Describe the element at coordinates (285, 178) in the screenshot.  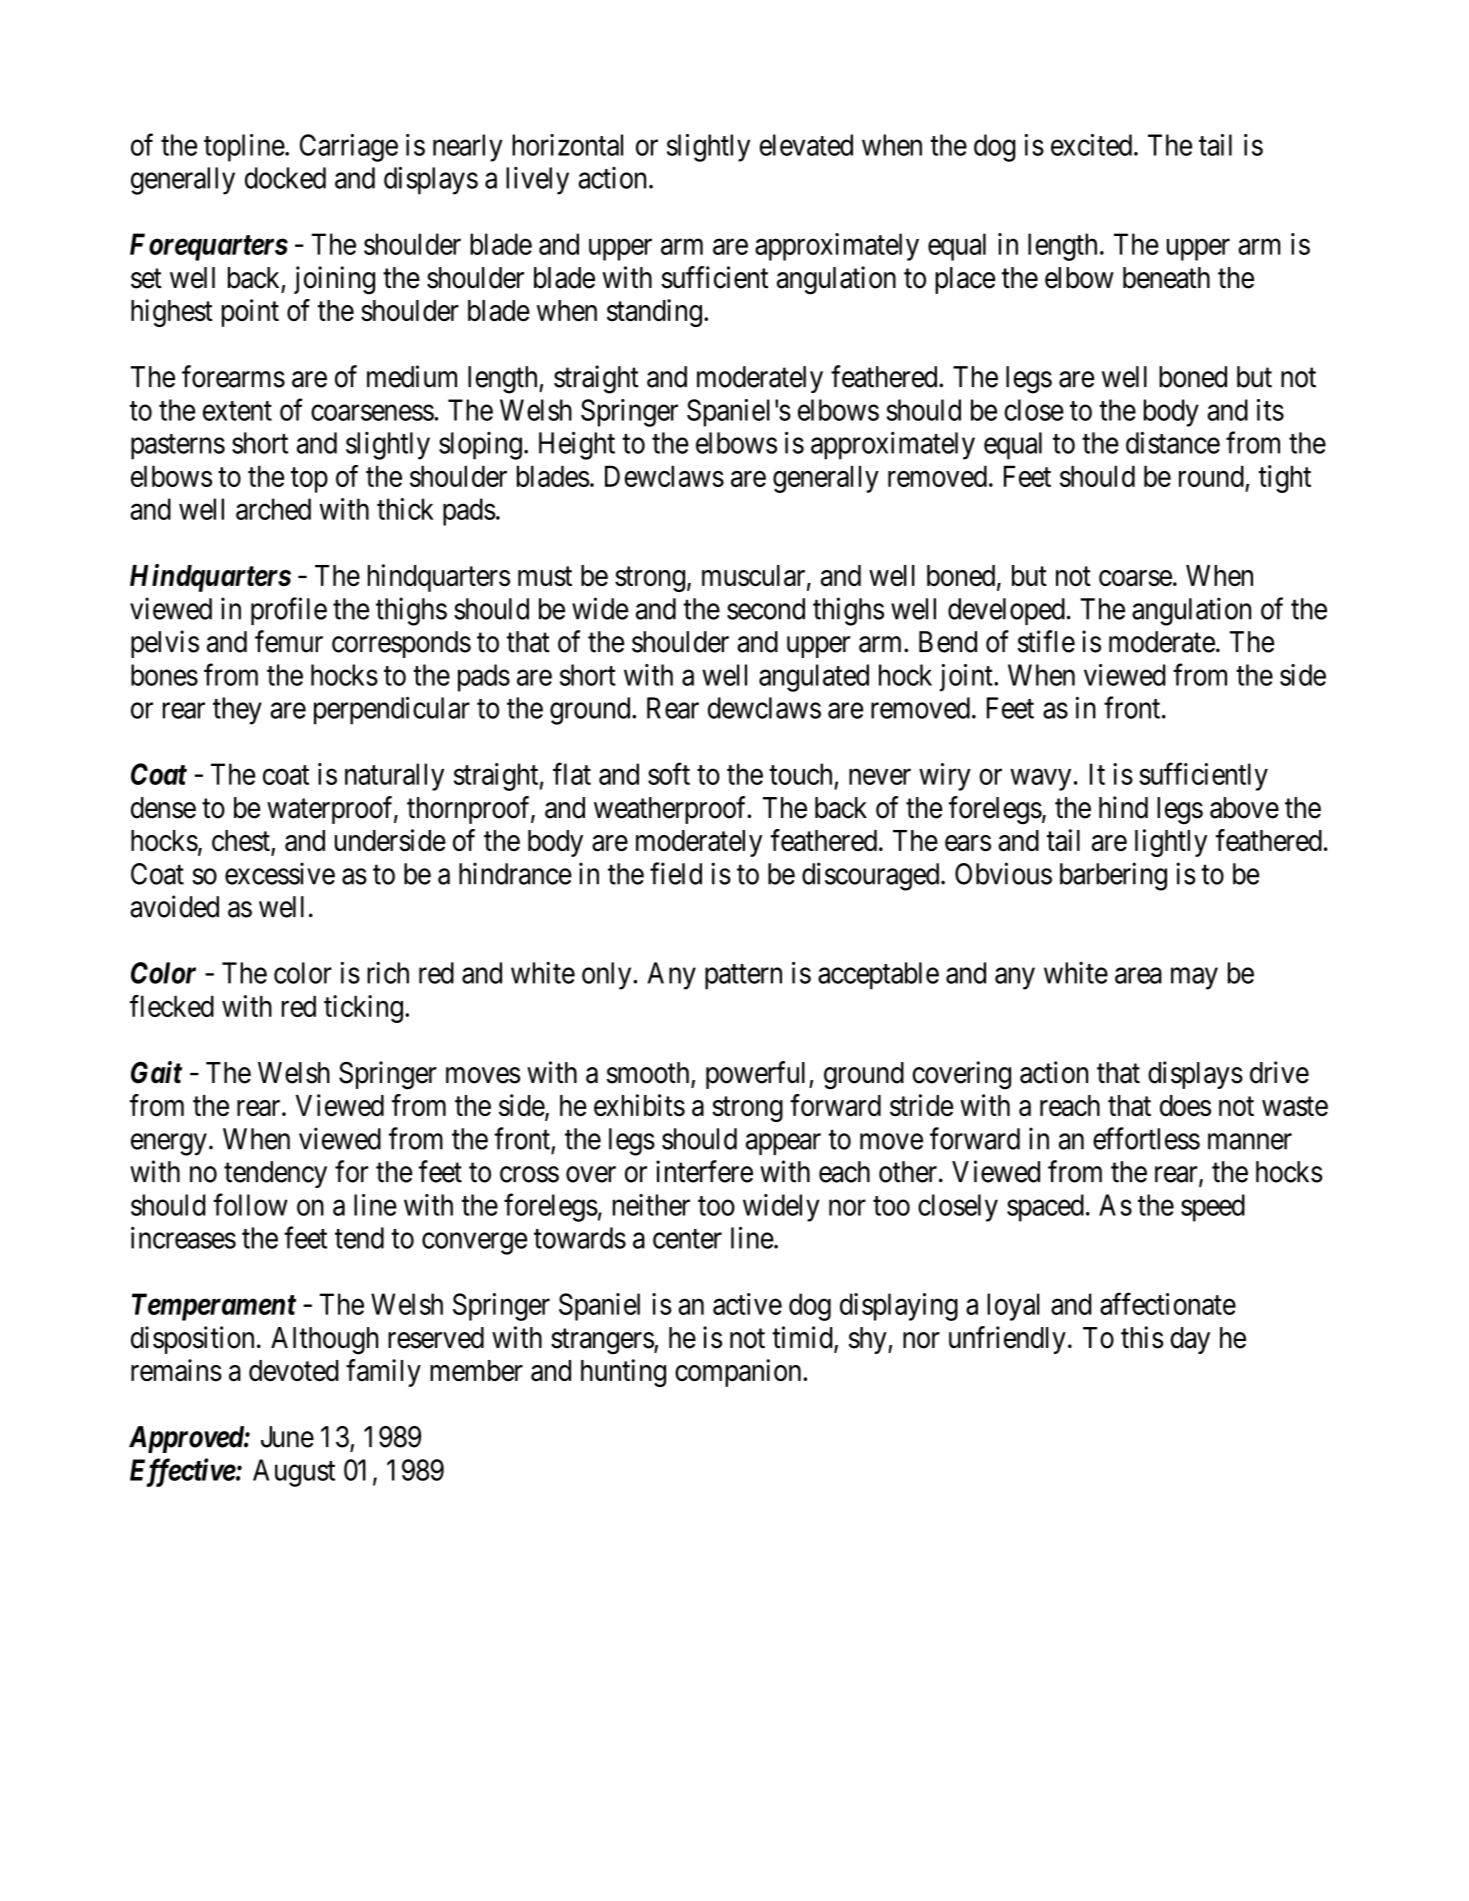
I see `docked` at that location.
